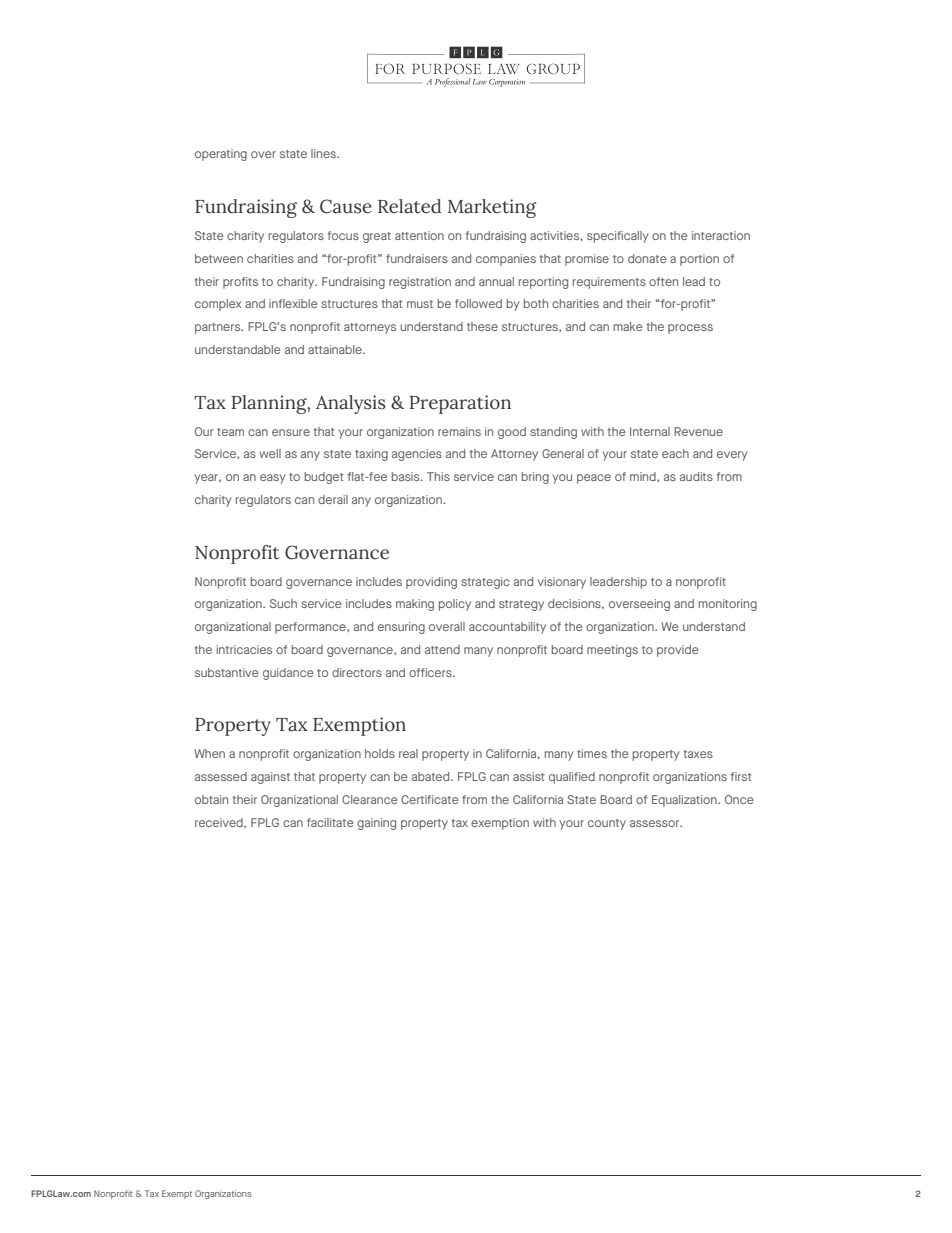  I want to click on monitoring, so click(728, 605).
